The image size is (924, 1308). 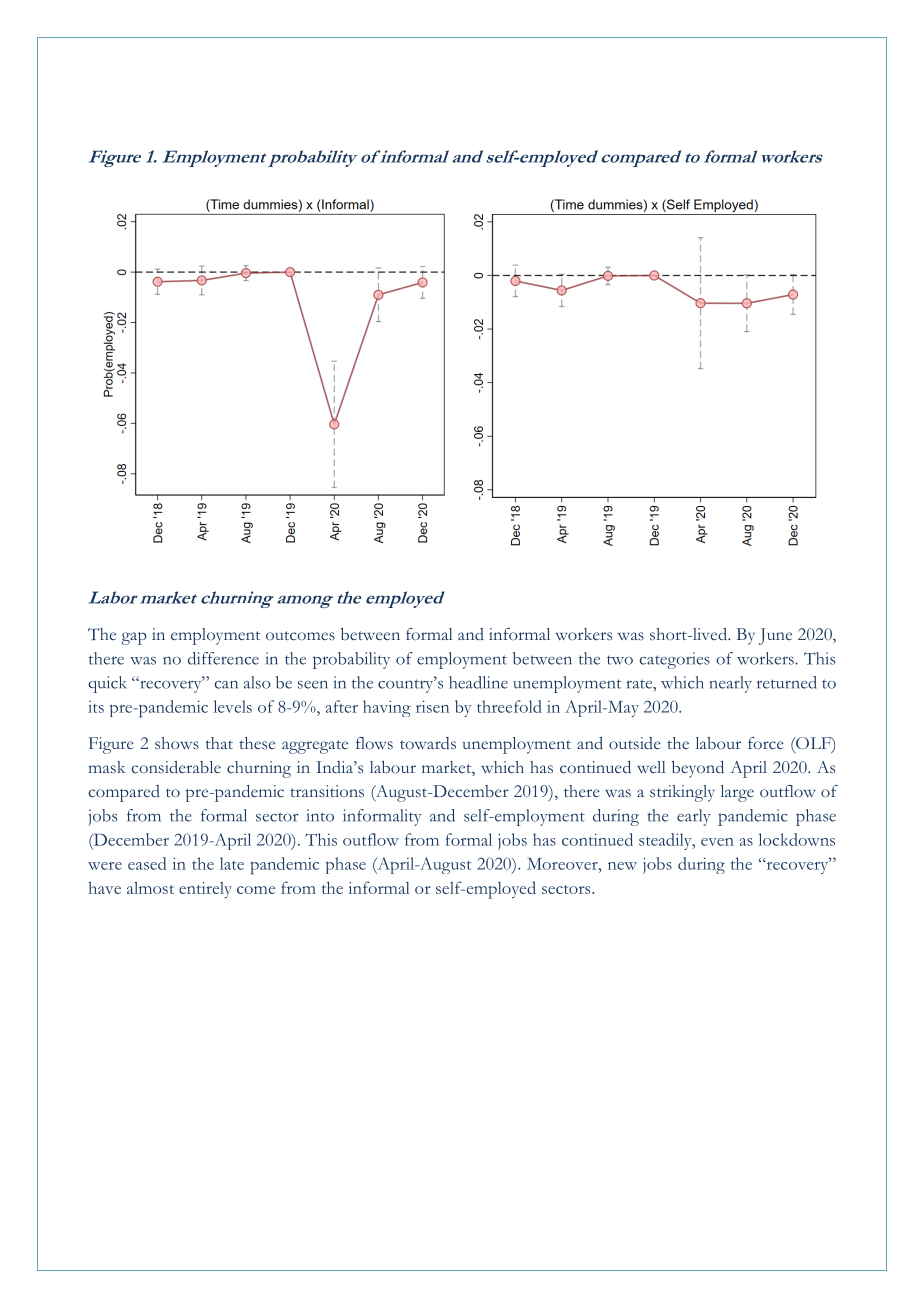 I want to click on levels, so click(x=233, y=706).
